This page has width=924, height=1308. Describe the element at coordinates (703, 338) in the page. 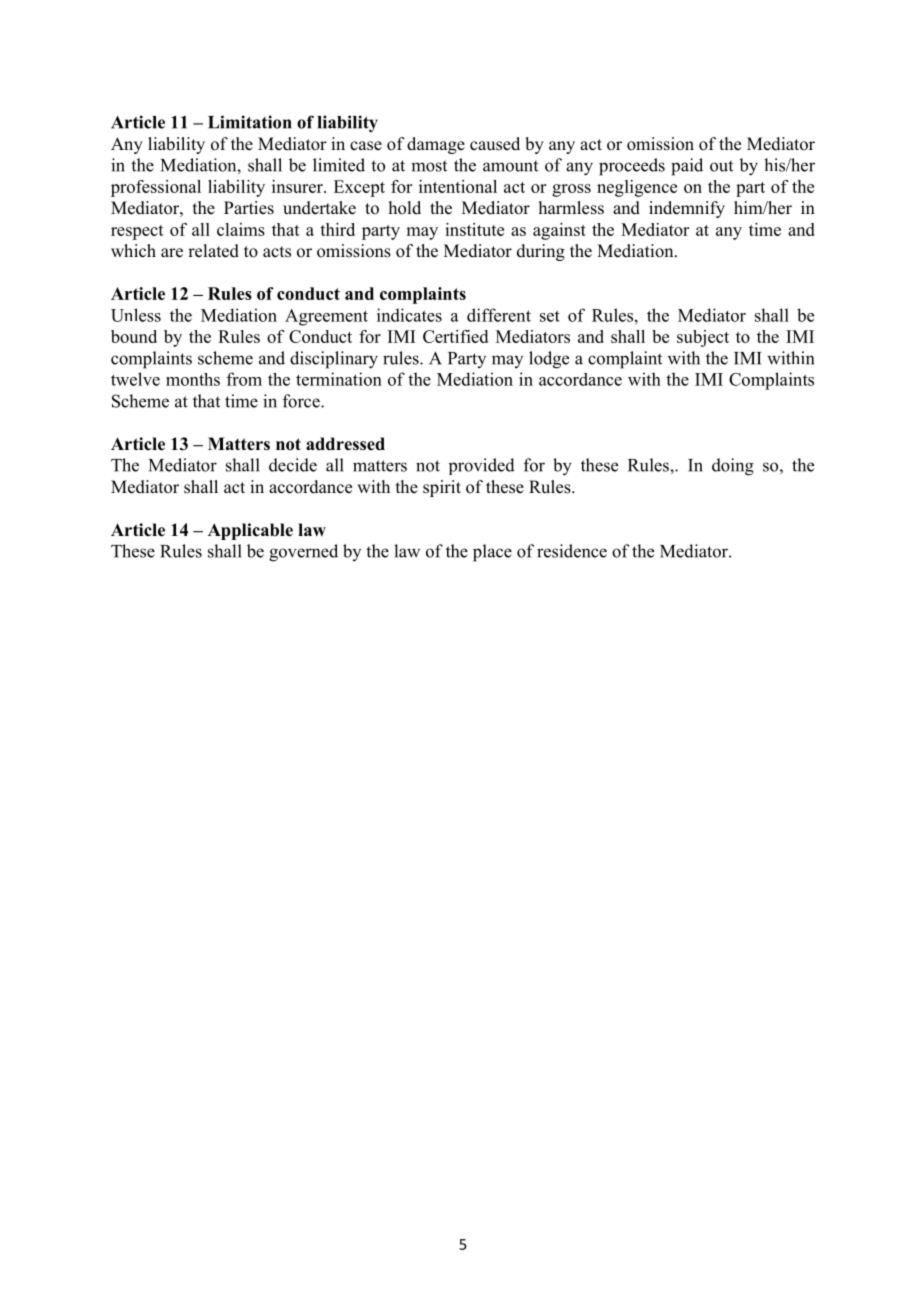

I see `subject` at that location.
